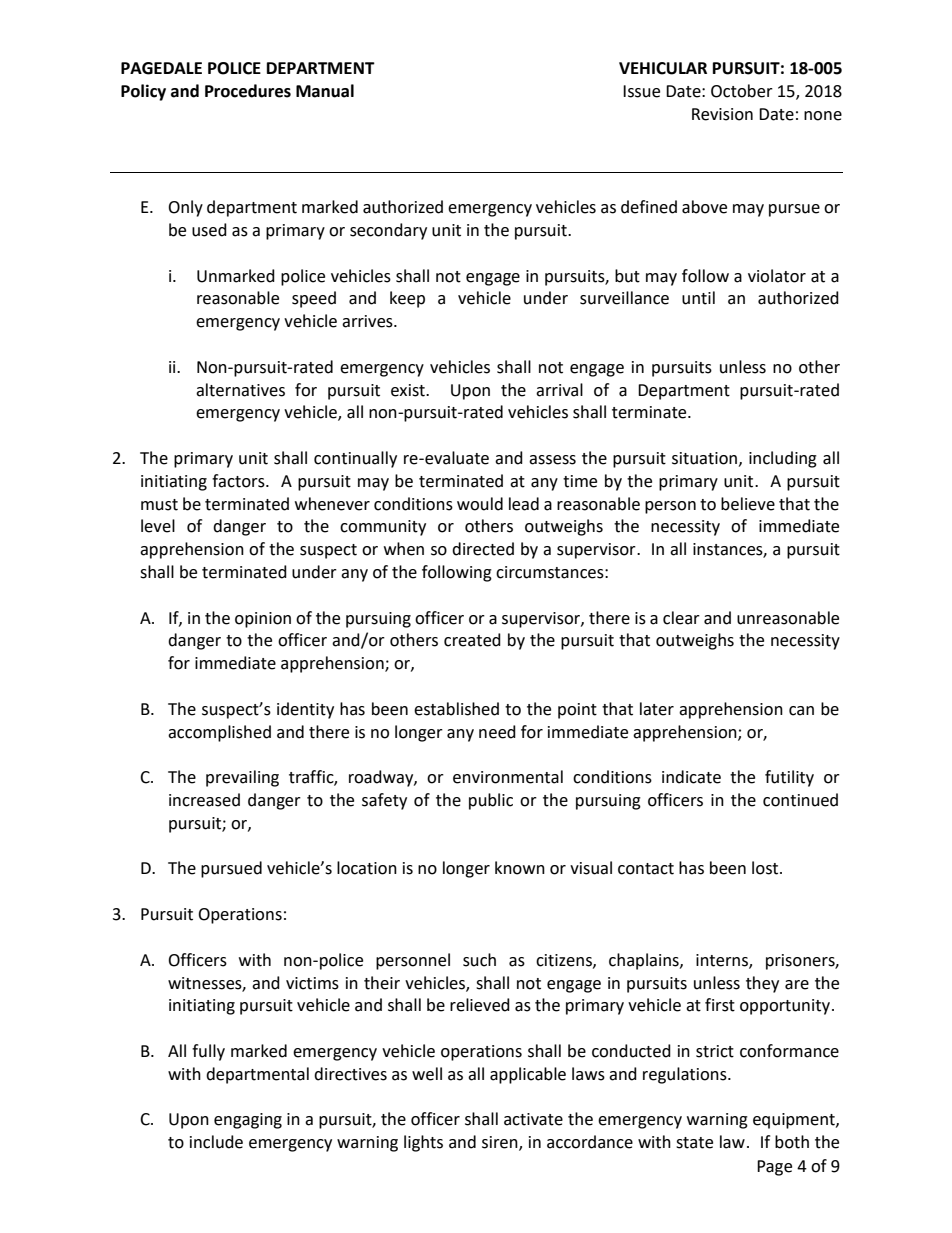  Describe the element at coordinates (472, 640) in the document. I see `created` at that location.
